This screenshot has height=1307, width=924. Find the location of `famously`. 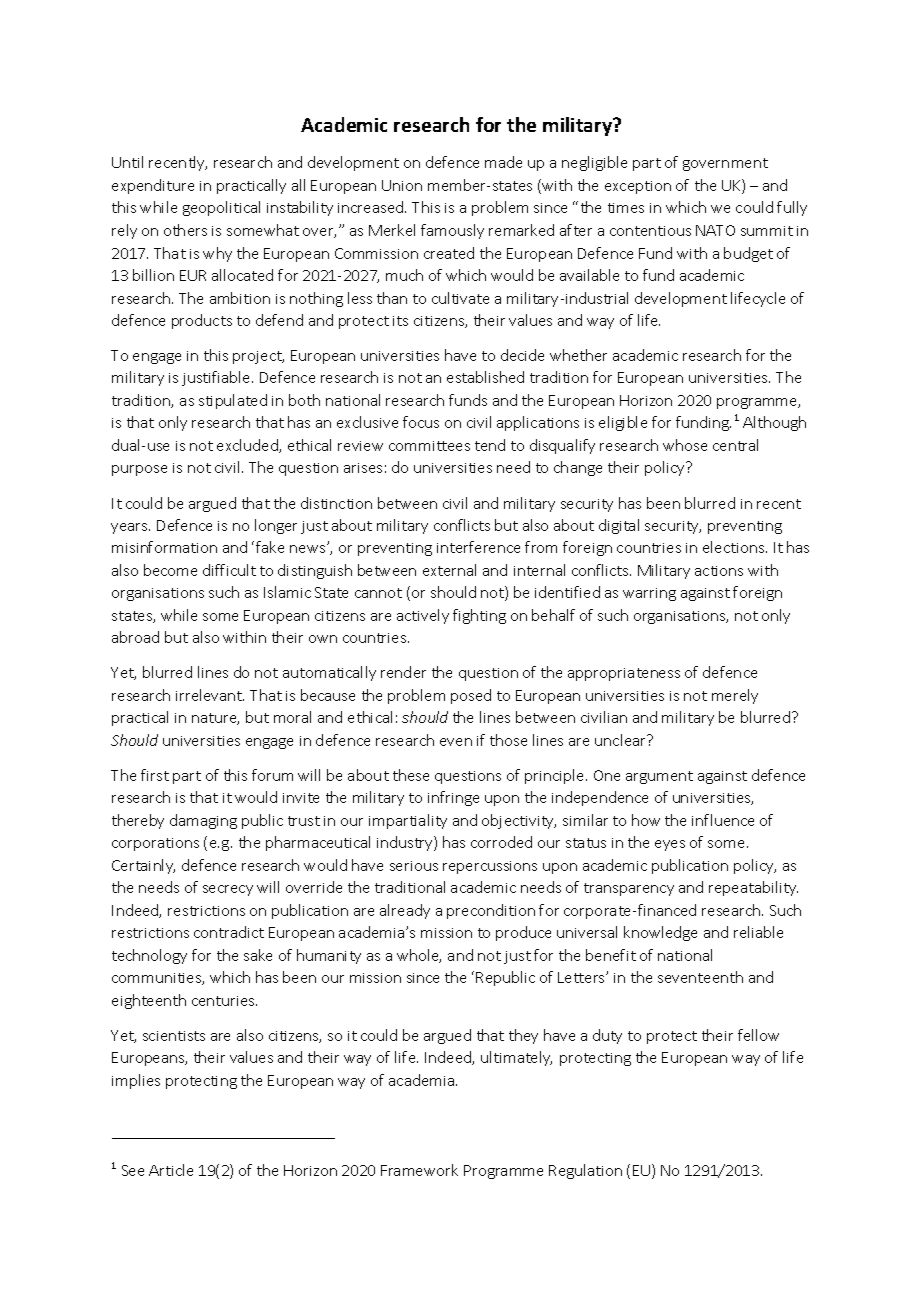

famously is located at coordinates (452, 231).
